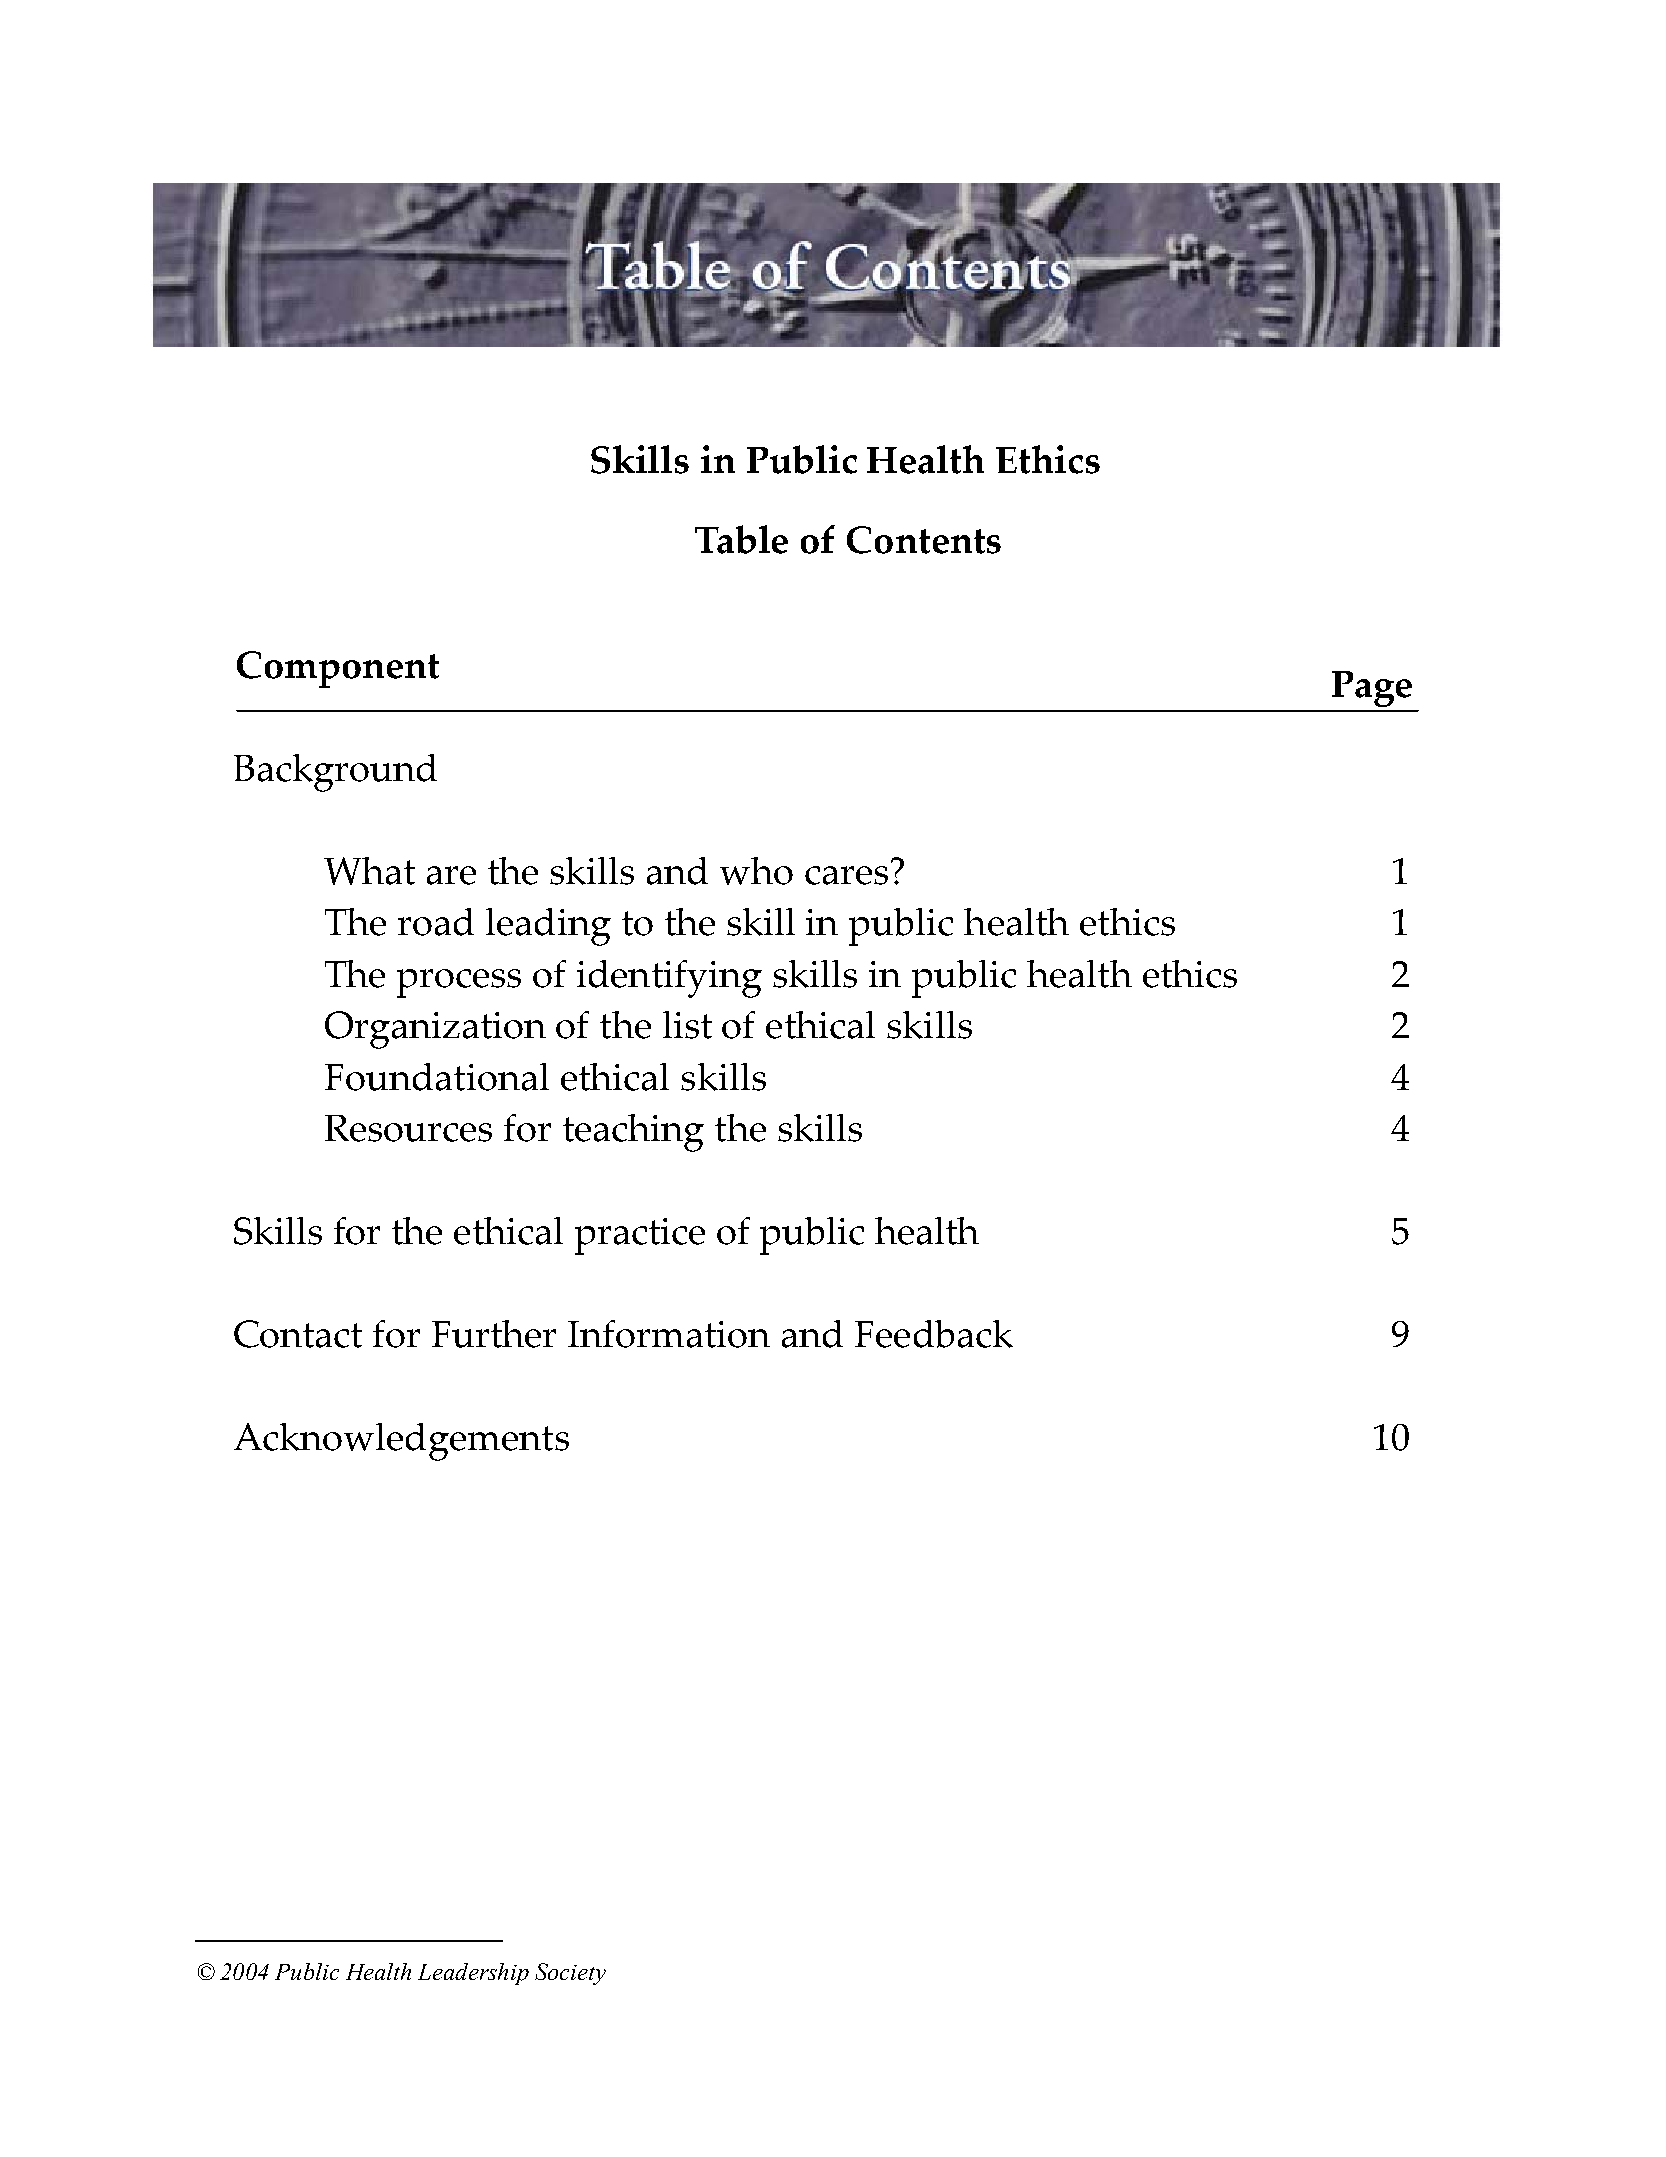  What do you see at coordinates (473, 1974) in the screenshot?
I see `Leadership` at bounding box center [473, 1974].
